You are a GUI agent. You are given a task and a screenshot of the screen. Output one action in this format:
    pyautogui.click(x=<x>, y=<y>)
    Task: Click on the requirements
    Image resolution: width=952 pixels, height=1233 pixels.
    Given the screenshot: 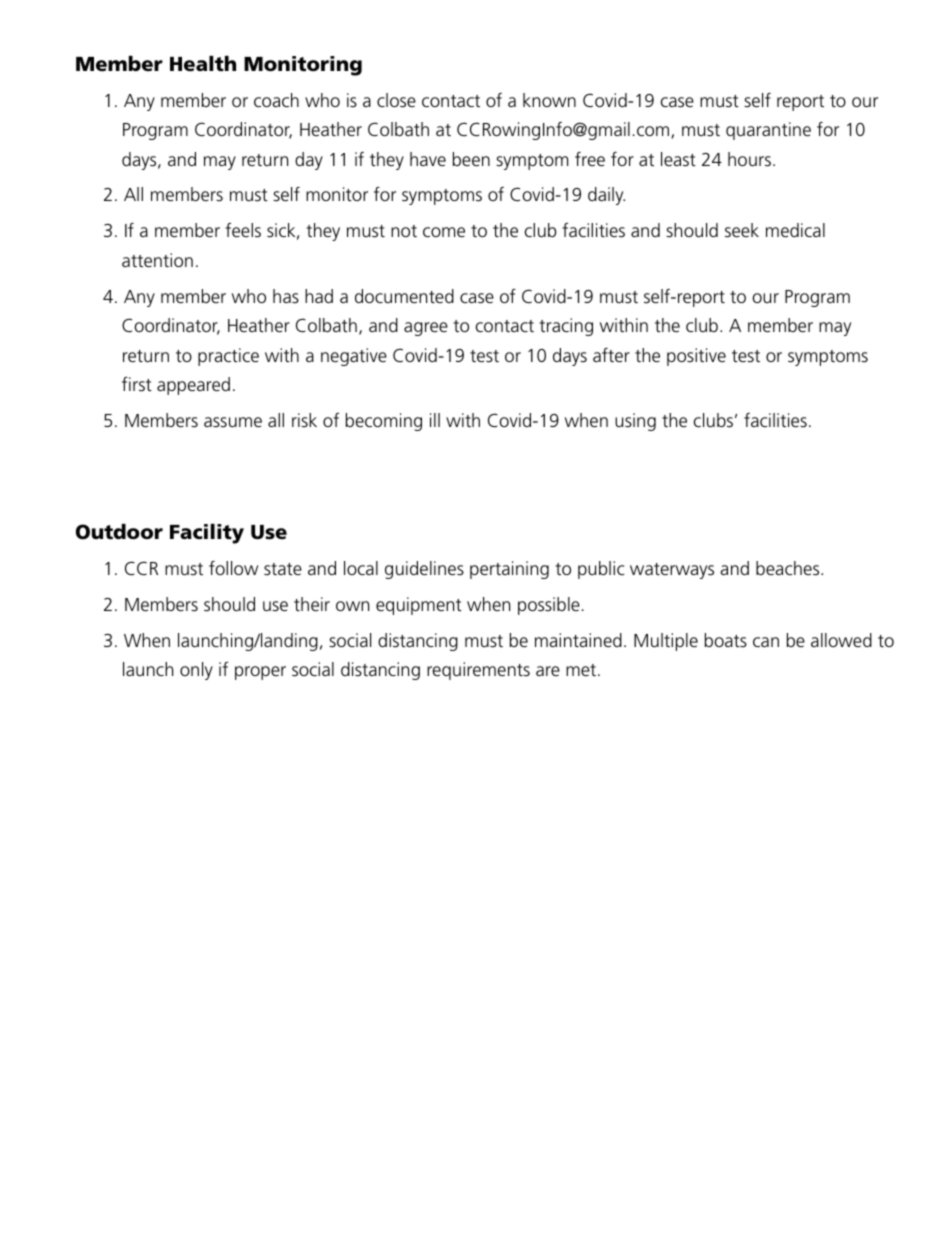 What is the action you would take?
    pyautogui.click(x=478, y=671)
